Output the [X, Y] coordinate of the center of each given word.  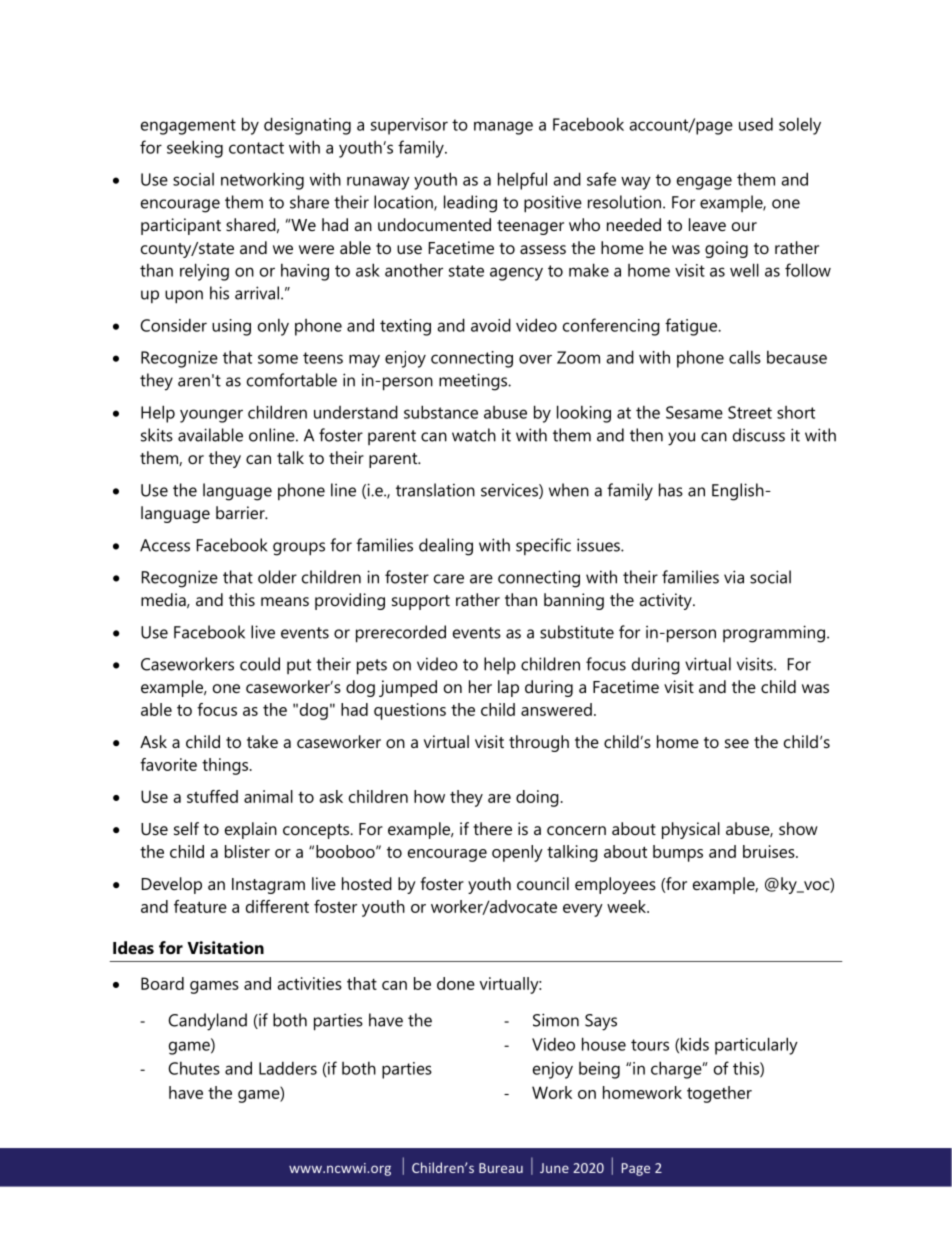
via [734, 577]
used [756, 124]
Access [165, 545]
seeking [195, 149]
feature [200, 906]
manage [503, 128]
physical [691, 830]
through [539, 743]
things [226, 766]
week [628, 906]
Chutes [194, 1068]
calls [745, 357]
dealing [446, 547]
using [231, 327]
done [456, 983]
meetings [474, 382]
